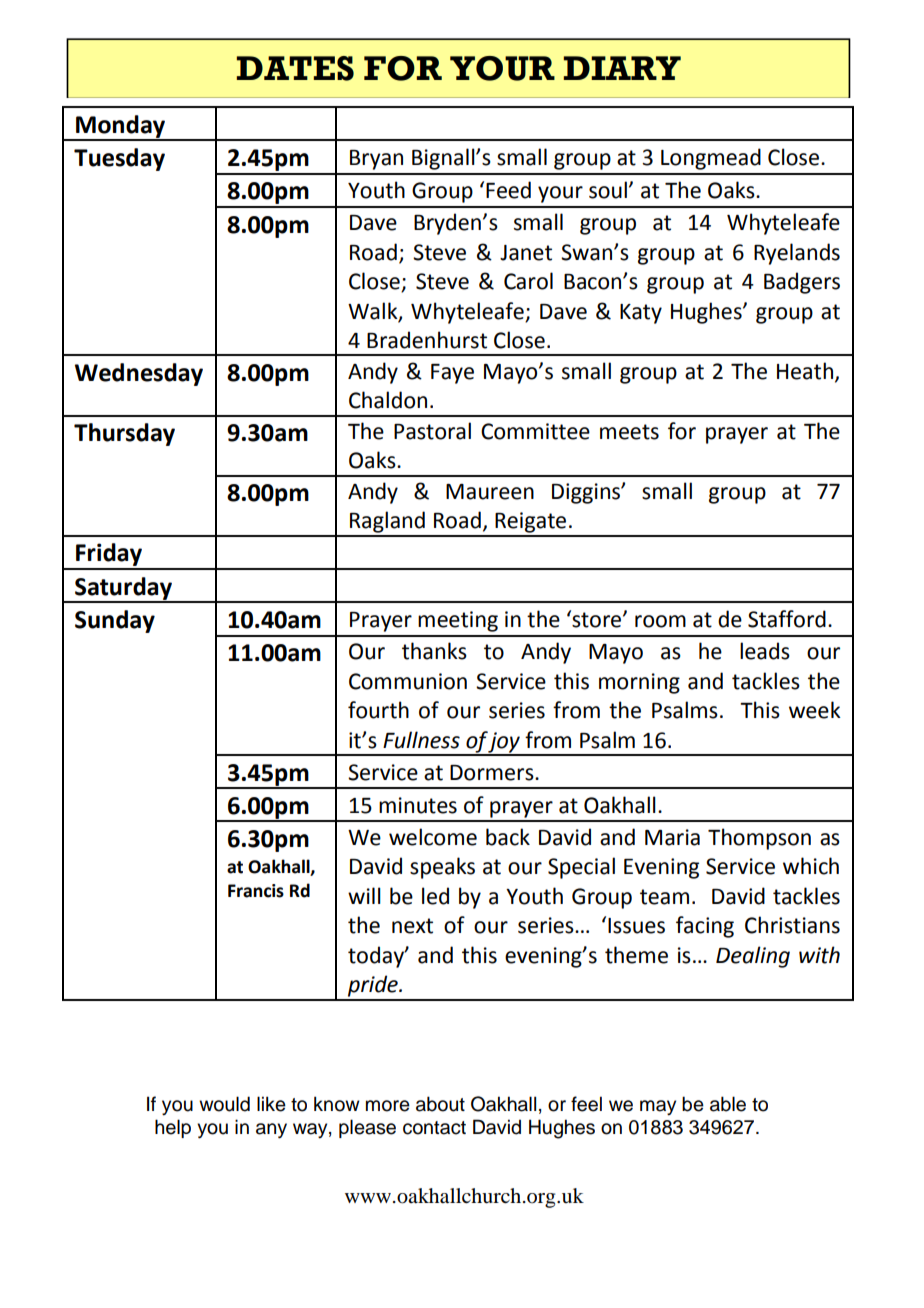  What do you see at coordinates (622, 68) in the screenshot?
I see `DIARY` at bounding box center [622, 68].
